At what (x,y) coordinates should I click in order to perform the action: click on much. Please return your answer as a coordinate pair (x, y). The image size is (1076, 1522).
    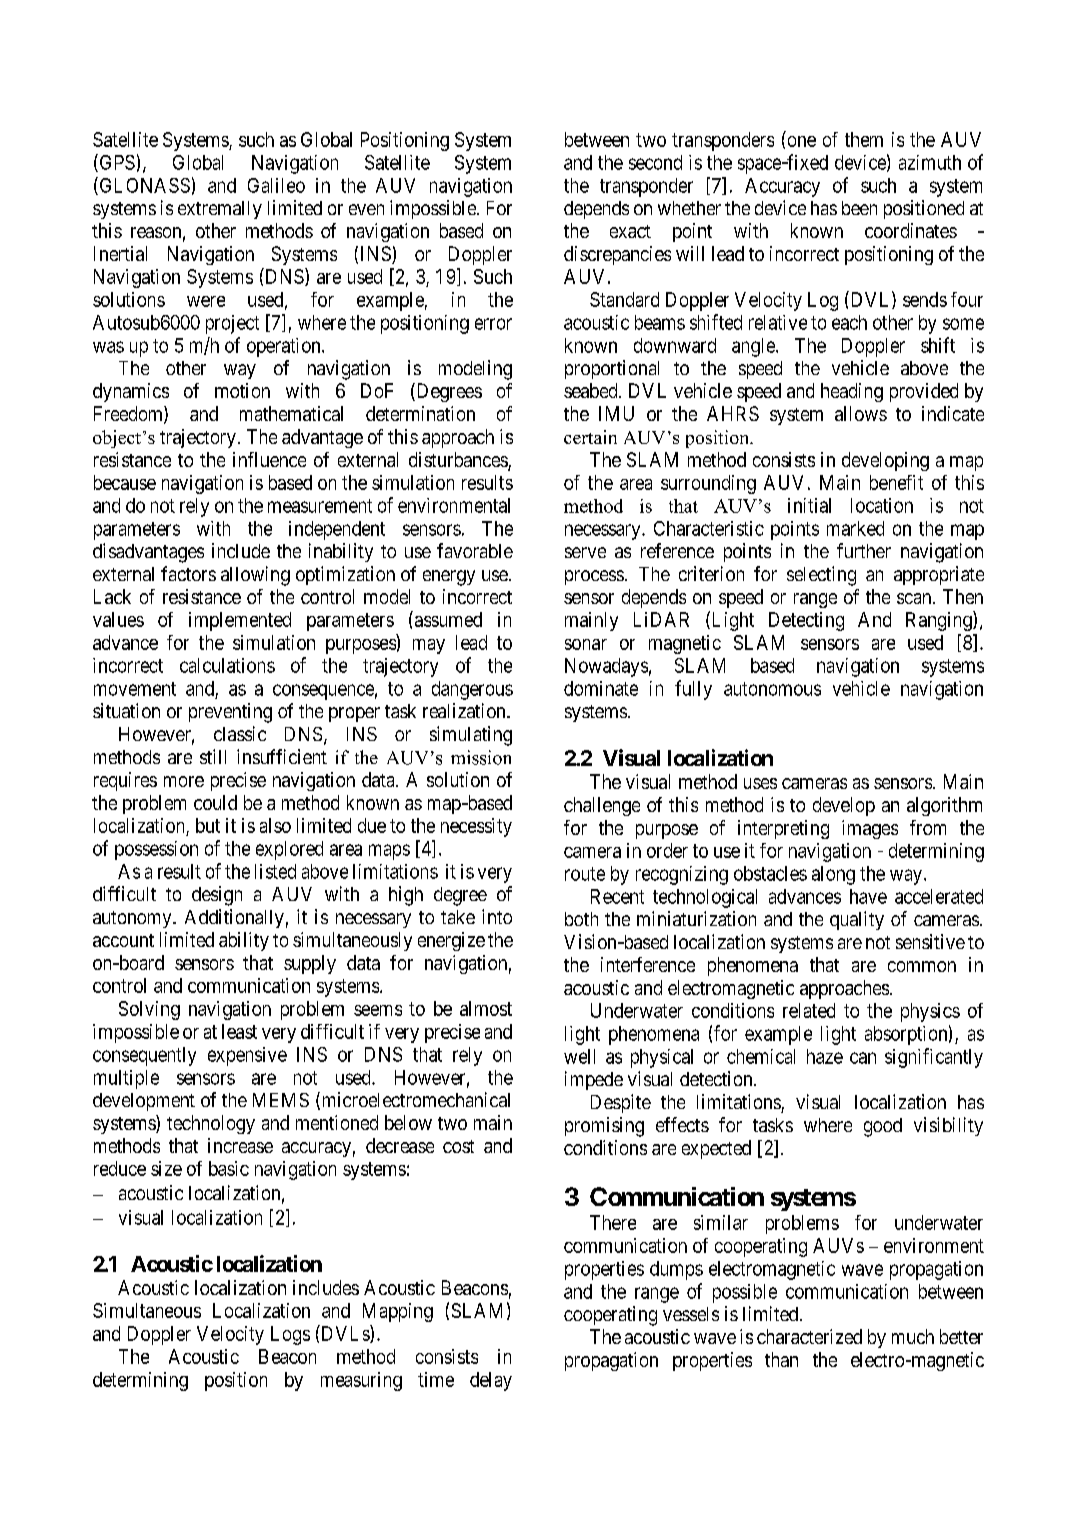
    Looking at the image, I should click on (913, 1336).
